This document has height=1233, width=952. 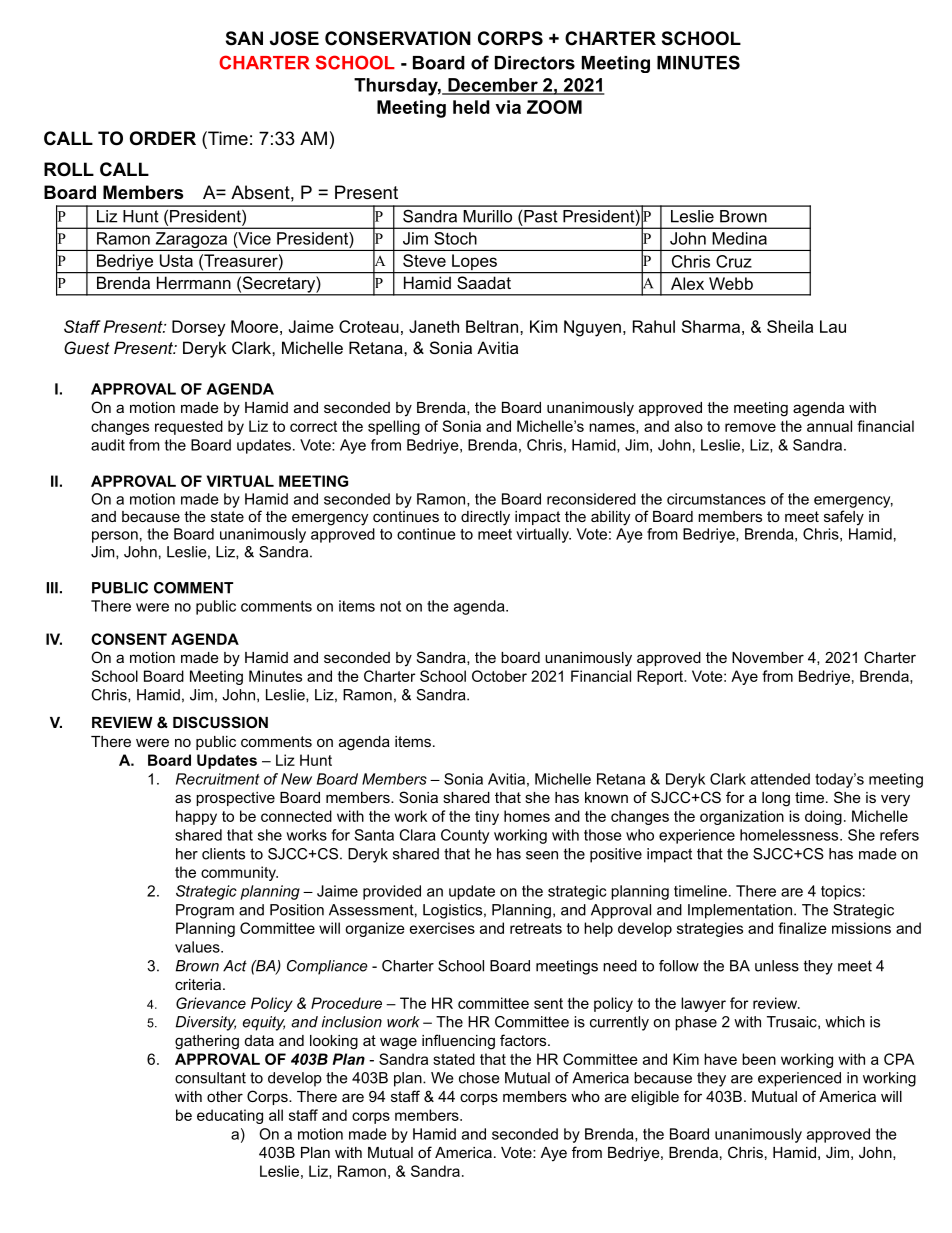 What do you see at coordinates (790, 326) in the document?
I see `Sheila` at bounding box center [790, 326].
